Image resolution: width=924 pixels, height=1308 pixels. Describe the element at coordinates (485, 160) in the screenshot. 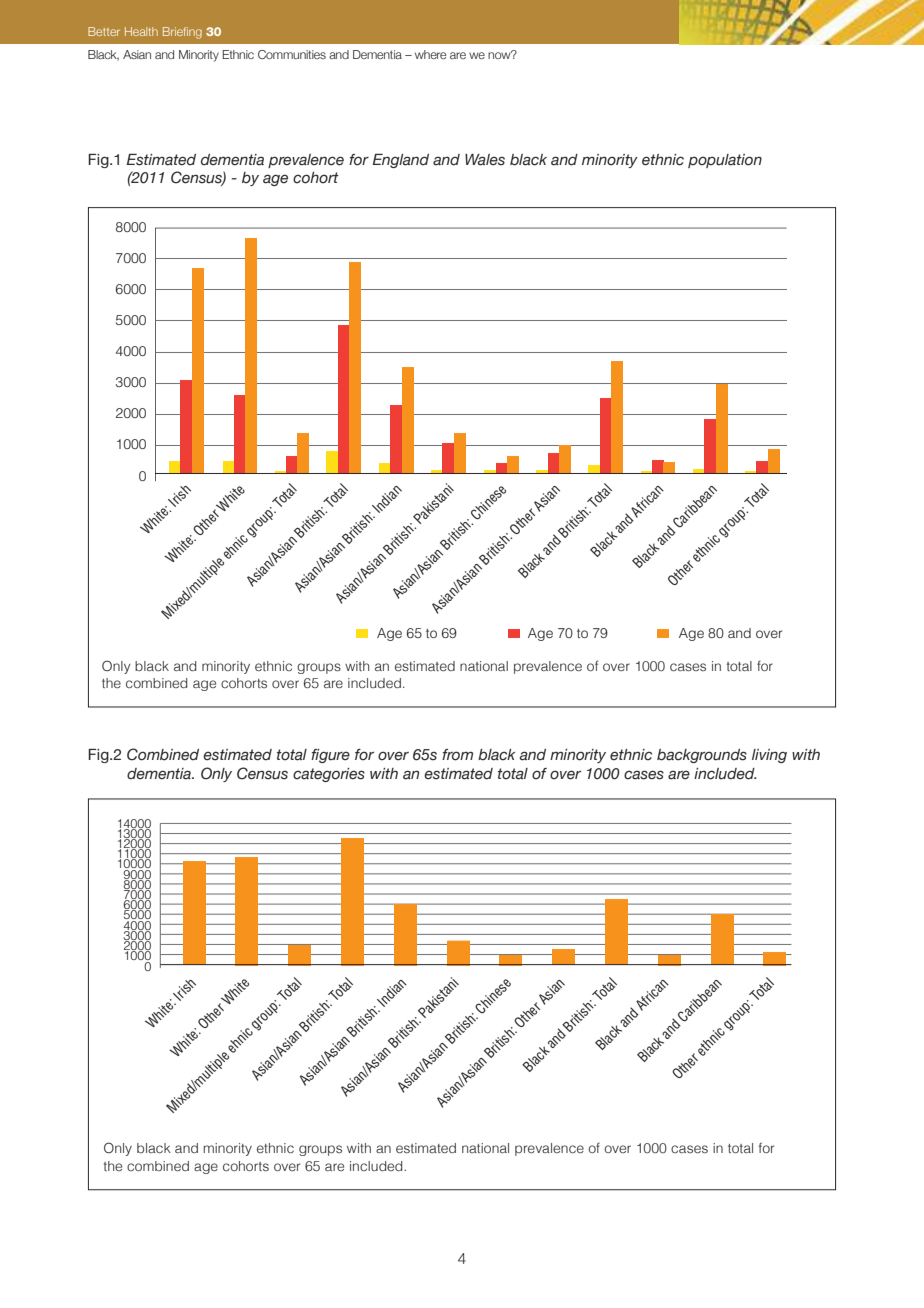

I see `Wales` at that location.
